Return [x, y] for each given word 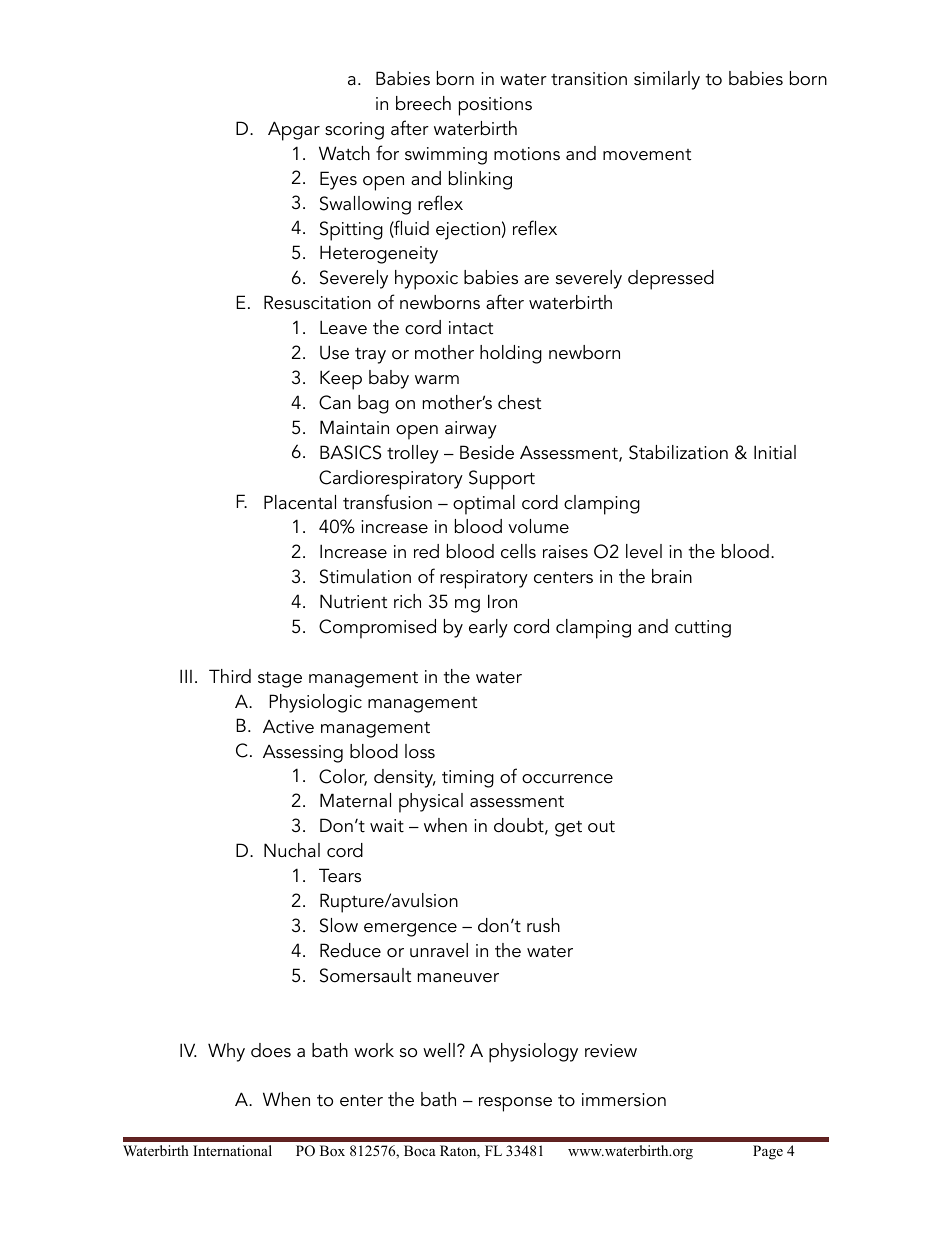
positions [495, 106]
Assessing [303, 753]
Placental [300, 502]
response [515, 1104]
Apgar [294, 131]
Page [768, 1152]
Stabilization [678, 452]
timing [468, 779]
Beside [487, 452]
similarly [667, 80]
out [601, 826]
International [232, 1150]
